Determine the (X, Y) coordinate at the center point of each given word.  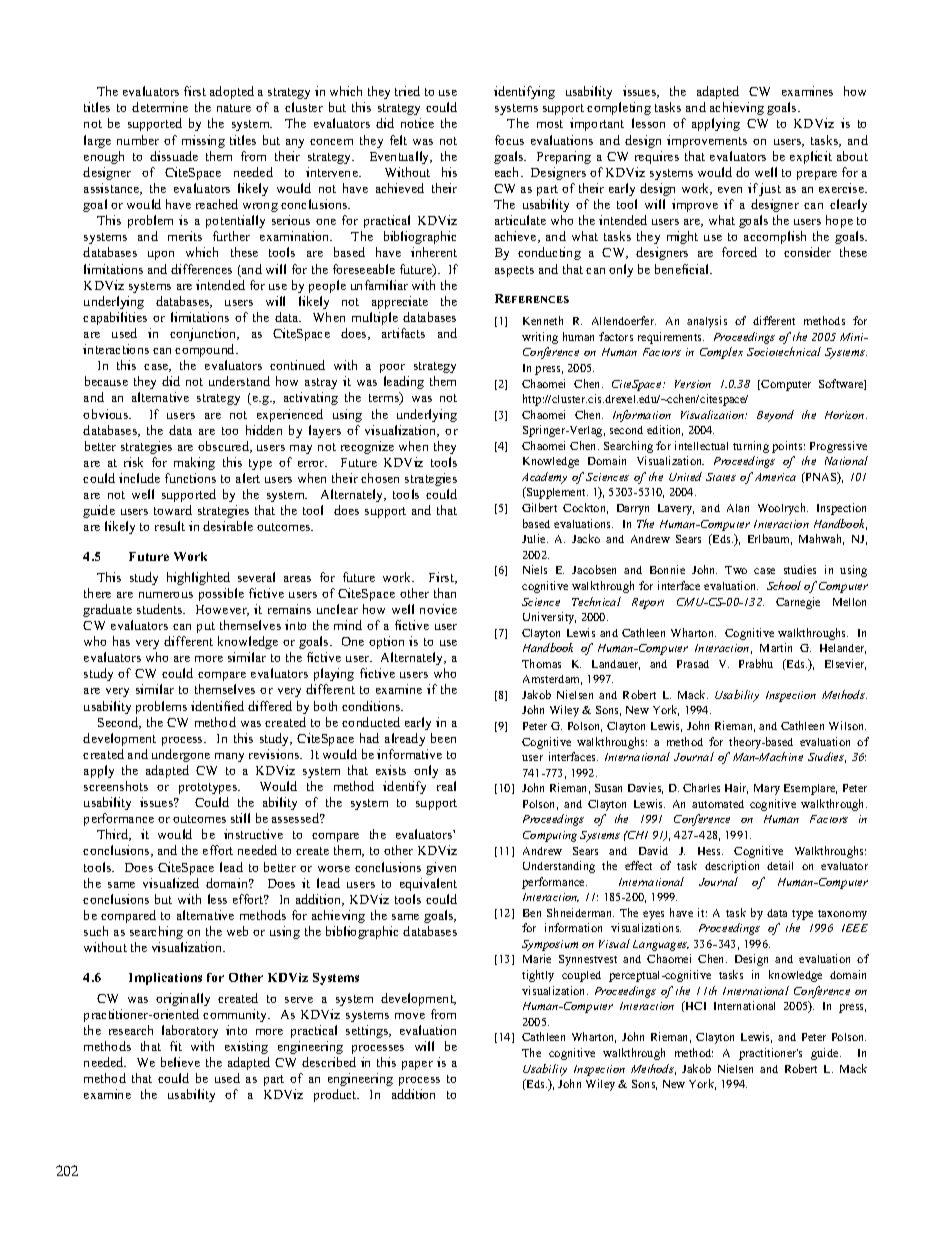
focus (509, 140)
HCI (695, 1005)
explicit (811, 157)
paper (417, 1065)
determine (160, 107)
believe (180, 1062)
